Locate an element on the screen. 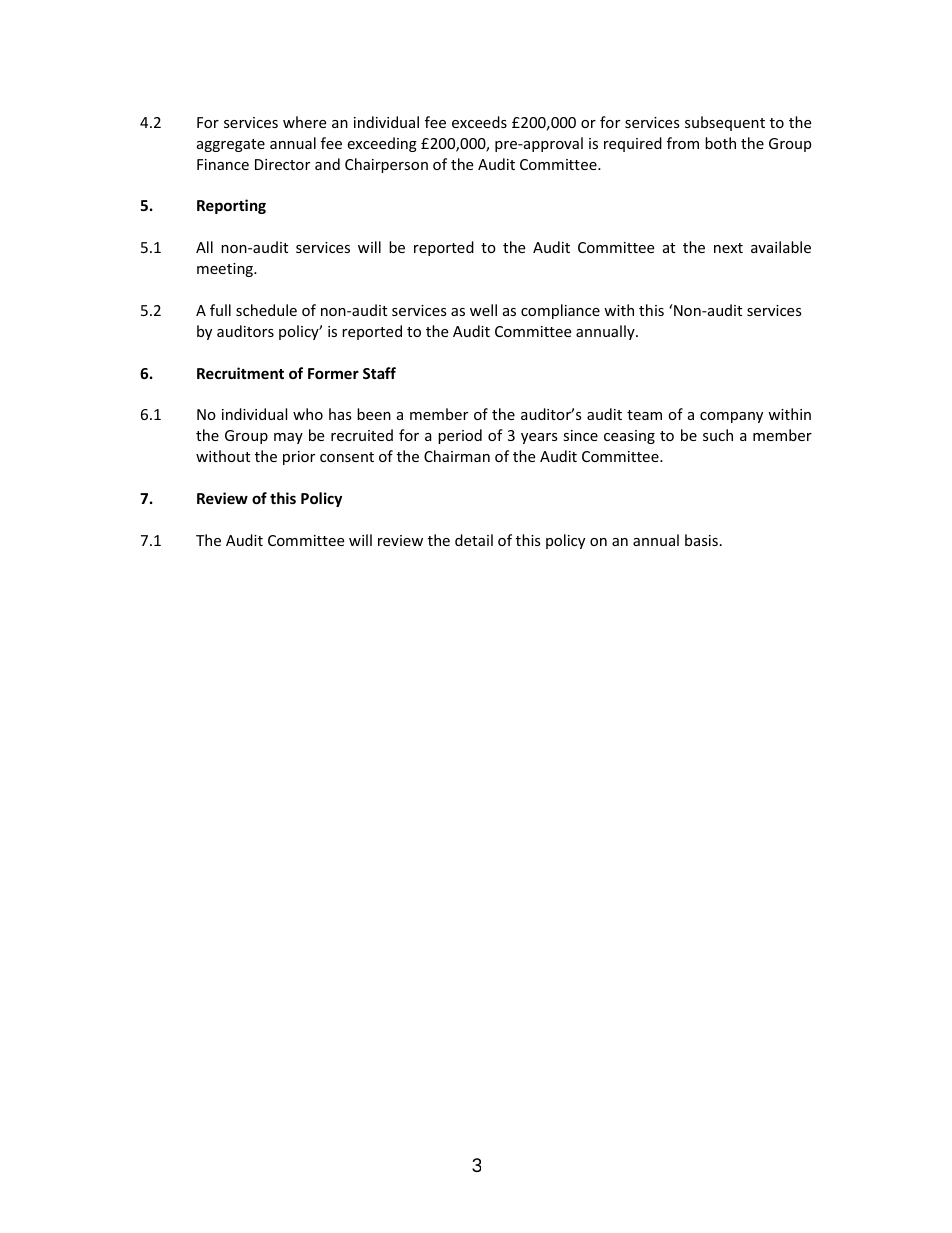 The image size is (952, 1233). well is located at coordinates (483, 310).
